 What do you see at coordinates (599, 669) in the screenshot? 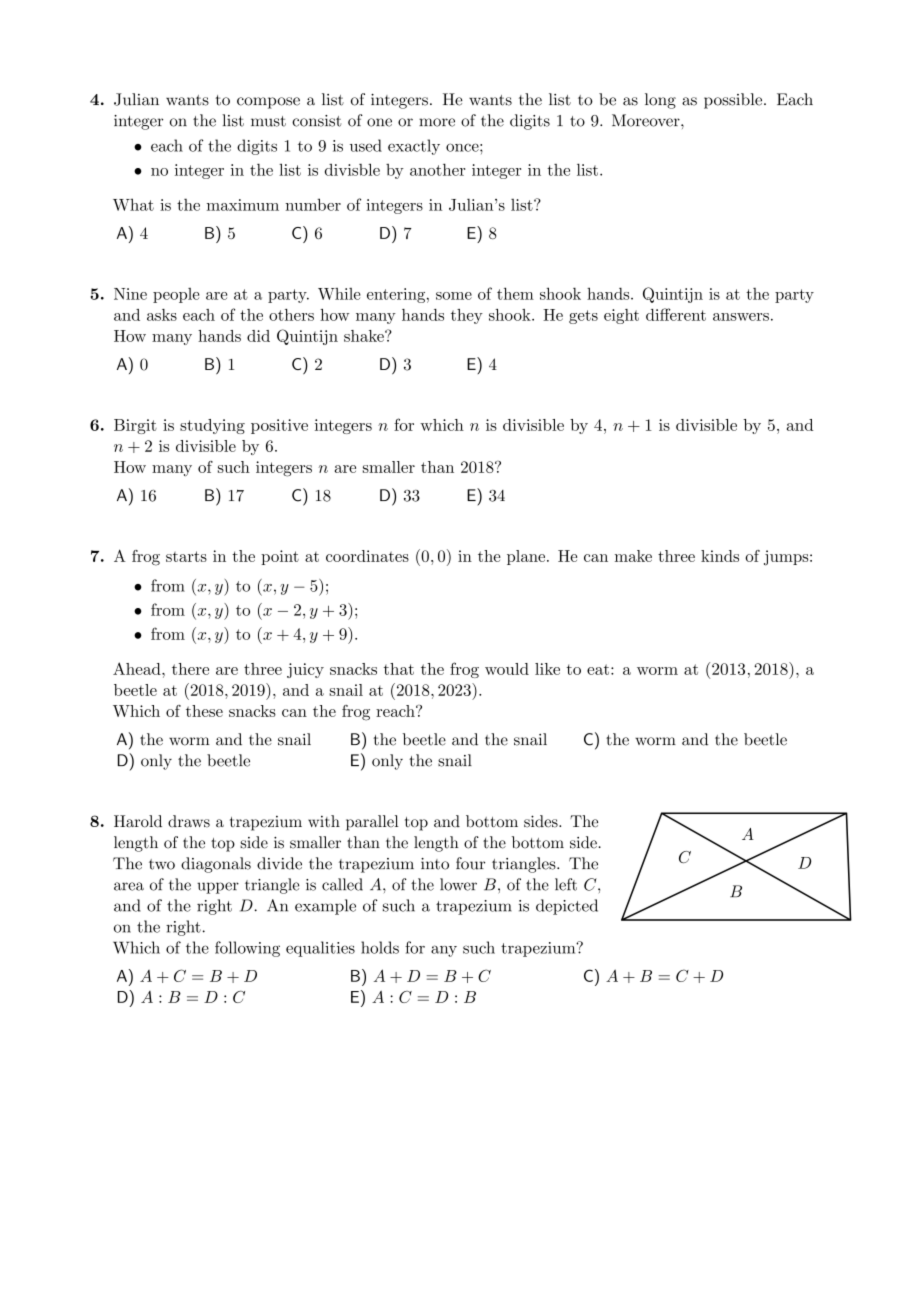
I see `eat` at bounding box center [599, 669].
